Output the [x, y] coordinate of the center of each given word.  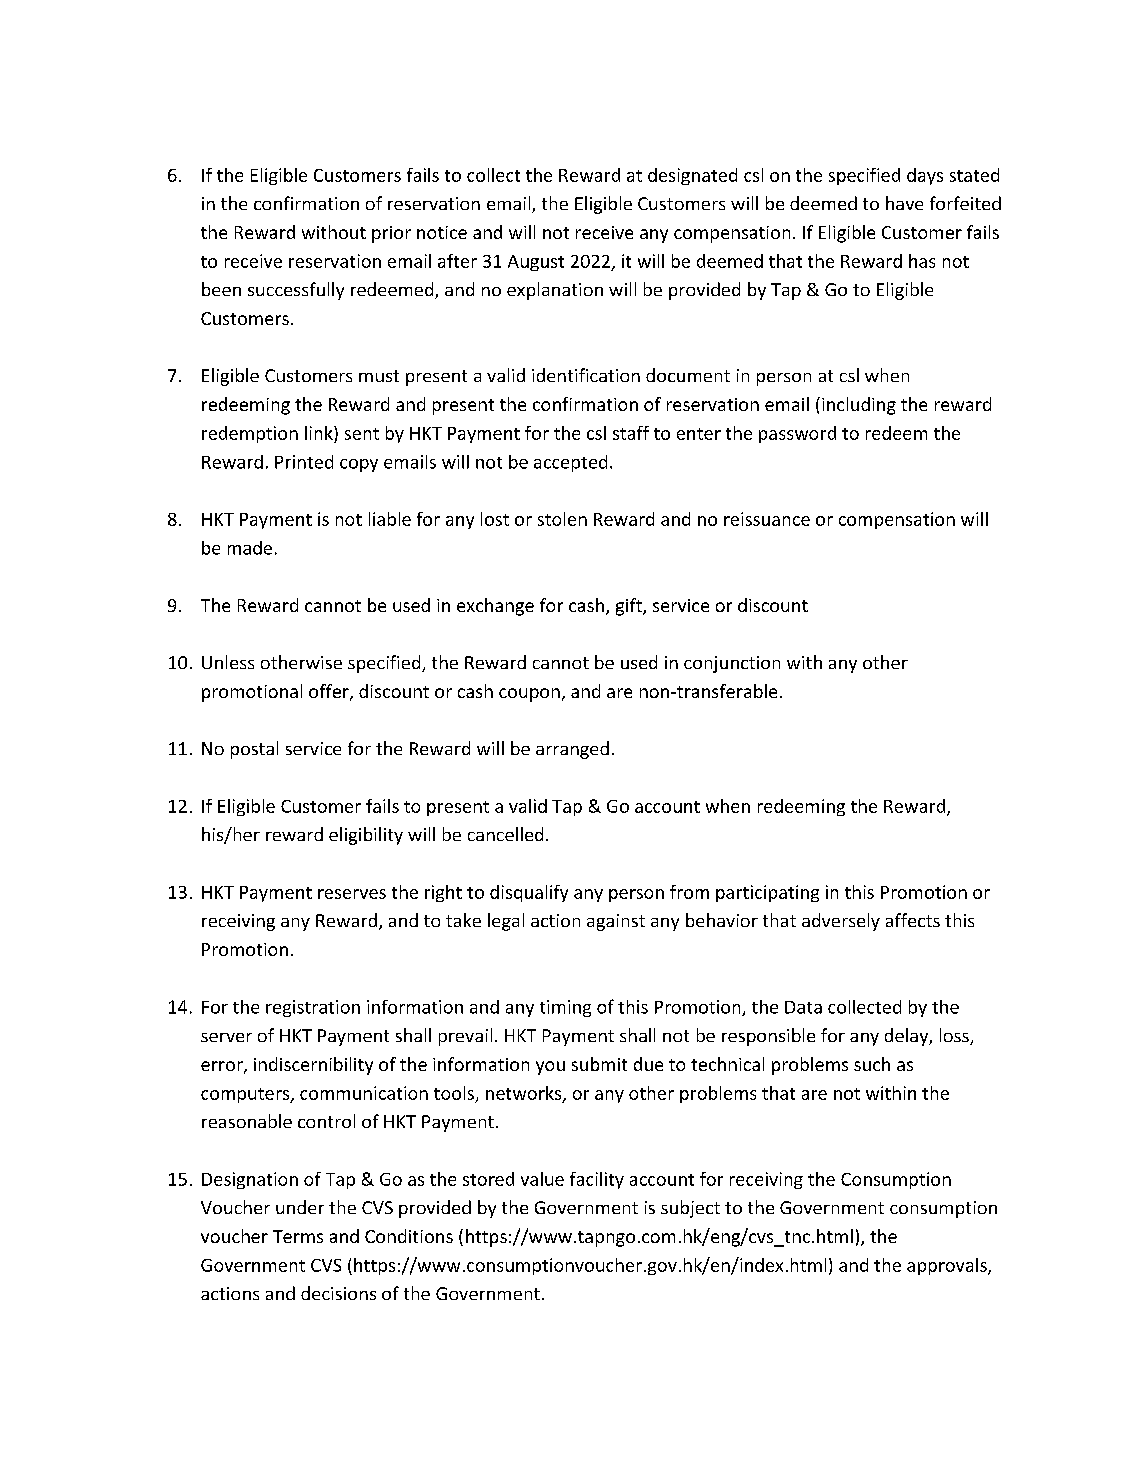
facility [597, 1180]
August [536, 263]
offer [330, 692]
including [859, 406]
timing [565, 1008]
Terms [298, 1236]
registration [313, 1008]
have [904, 203]
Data [803, 1007]
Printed [304, 462]
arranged [572, 750]
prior [391, 234]
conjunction [732, 664]
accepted [570, 463]
